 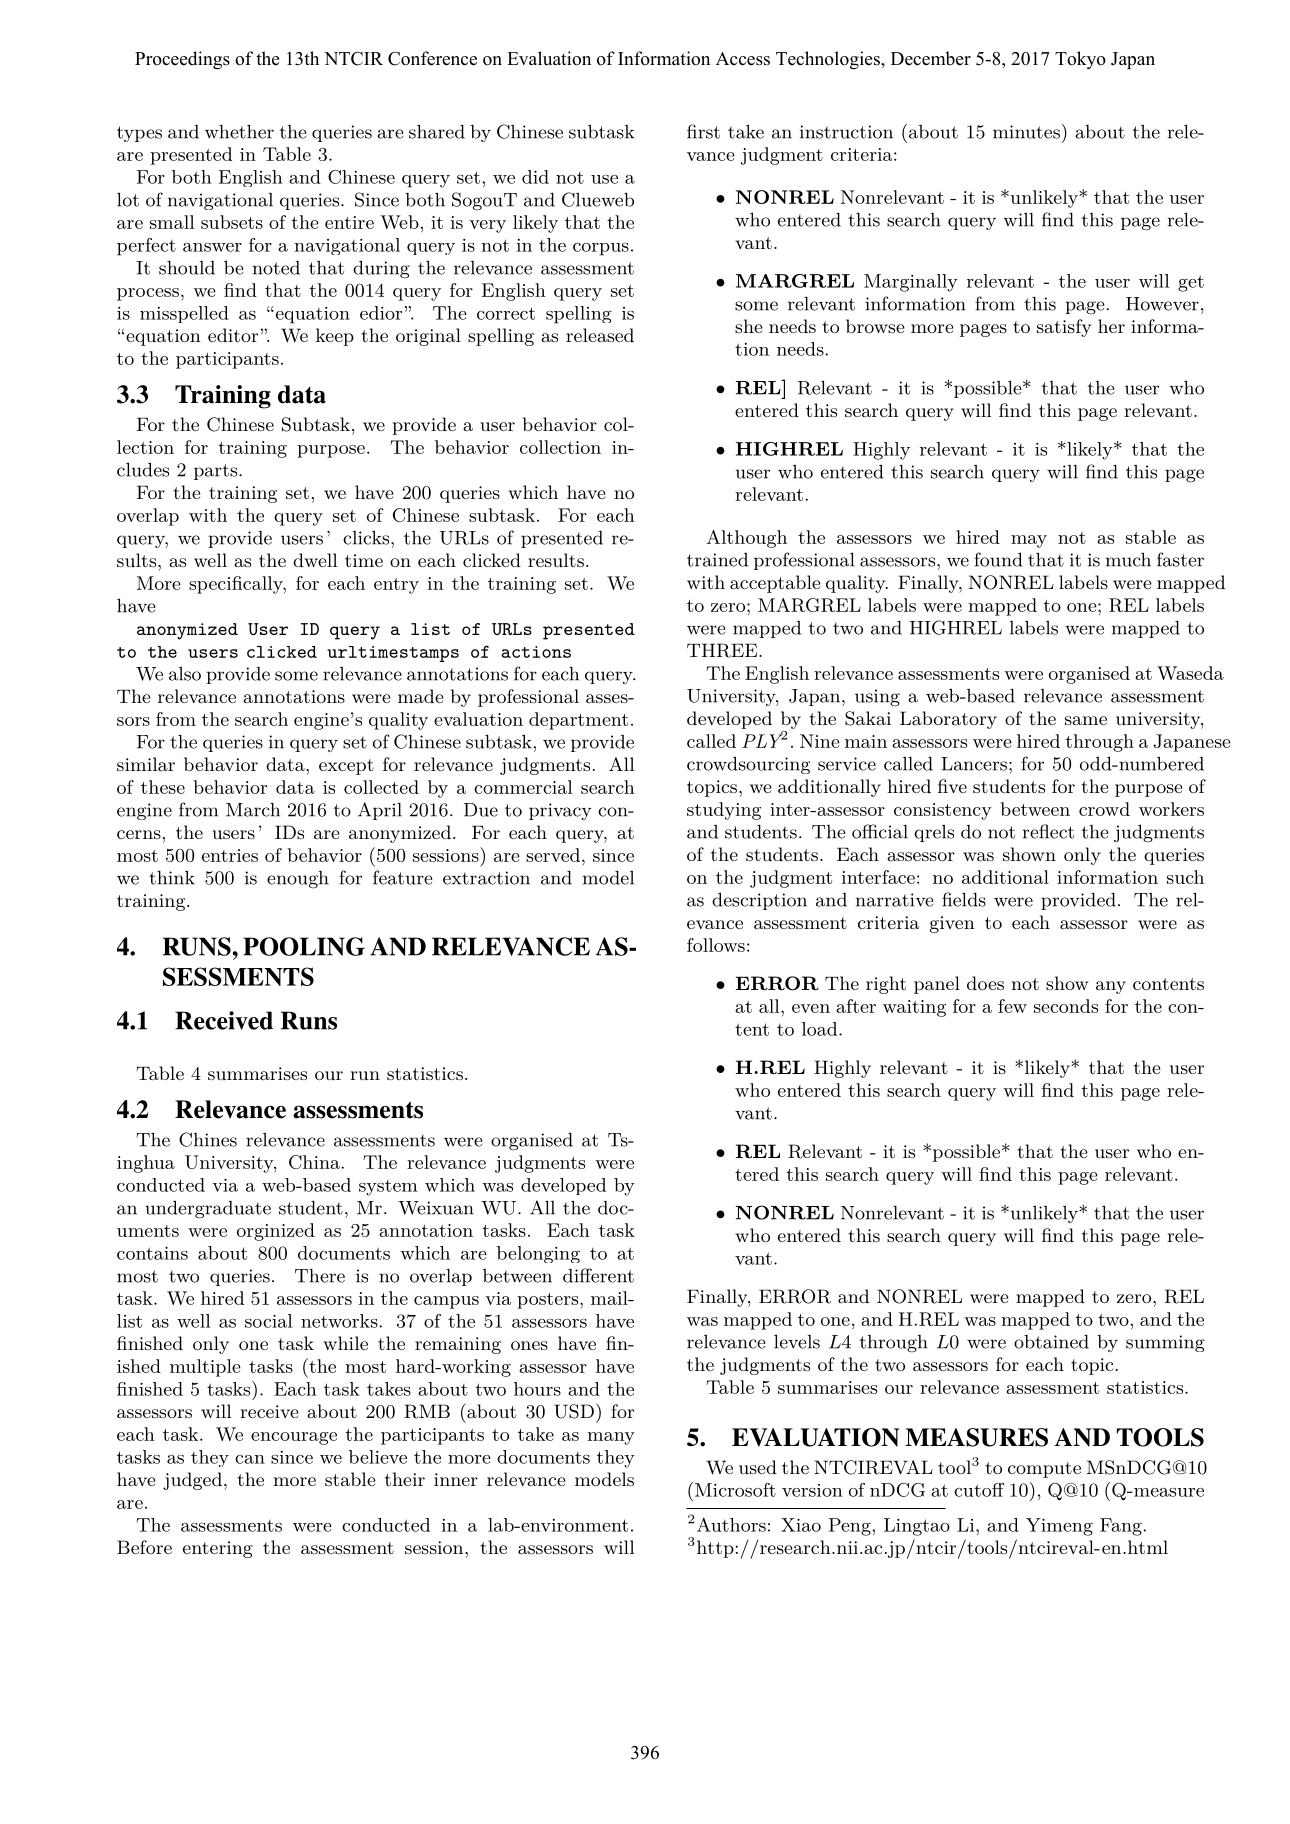 What do you see at coordinates (1044, 1470) in the screenshot?
I see `compute` at bounding box center [1044, 1470].
